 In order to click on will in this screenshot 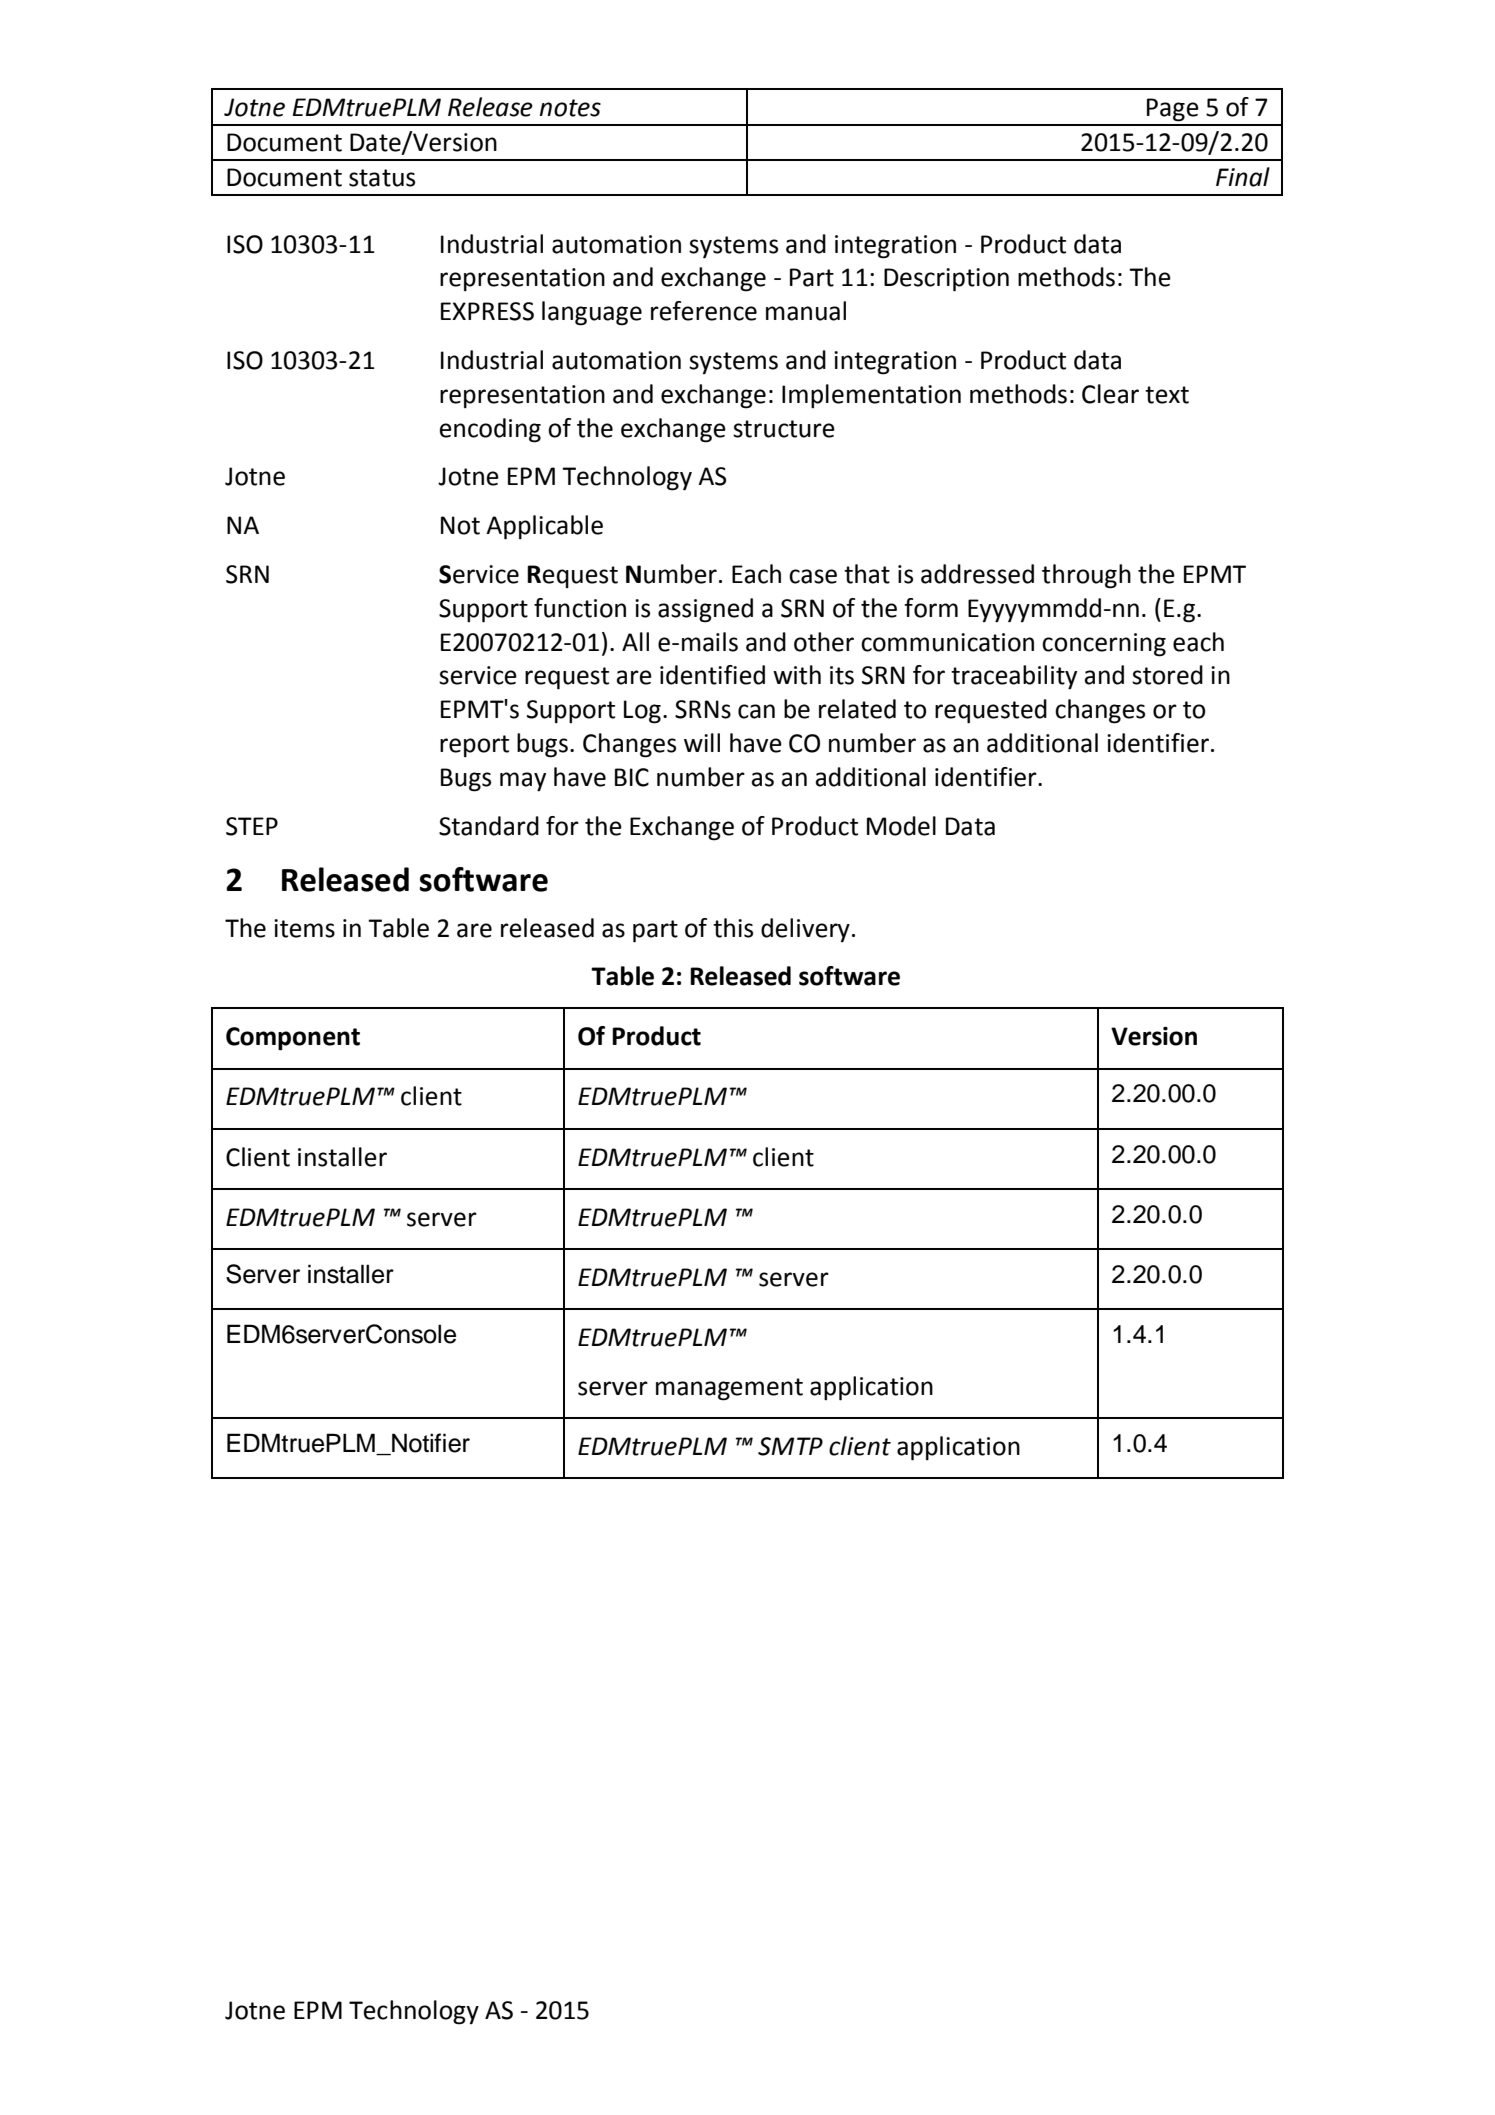, I will do `click(702, 742)`.
